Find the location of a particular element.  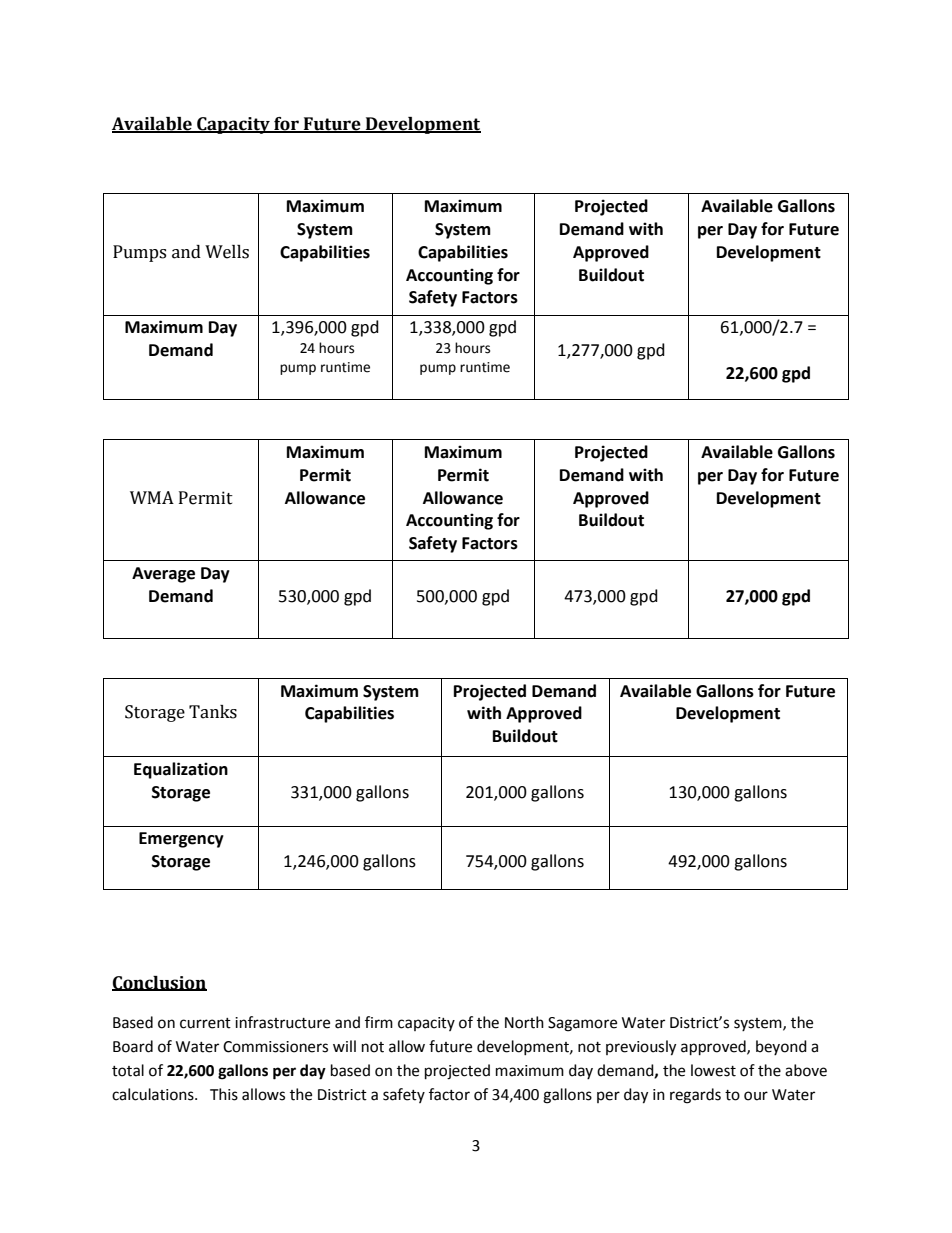

beyond is located at coordinates (781, 1047).
